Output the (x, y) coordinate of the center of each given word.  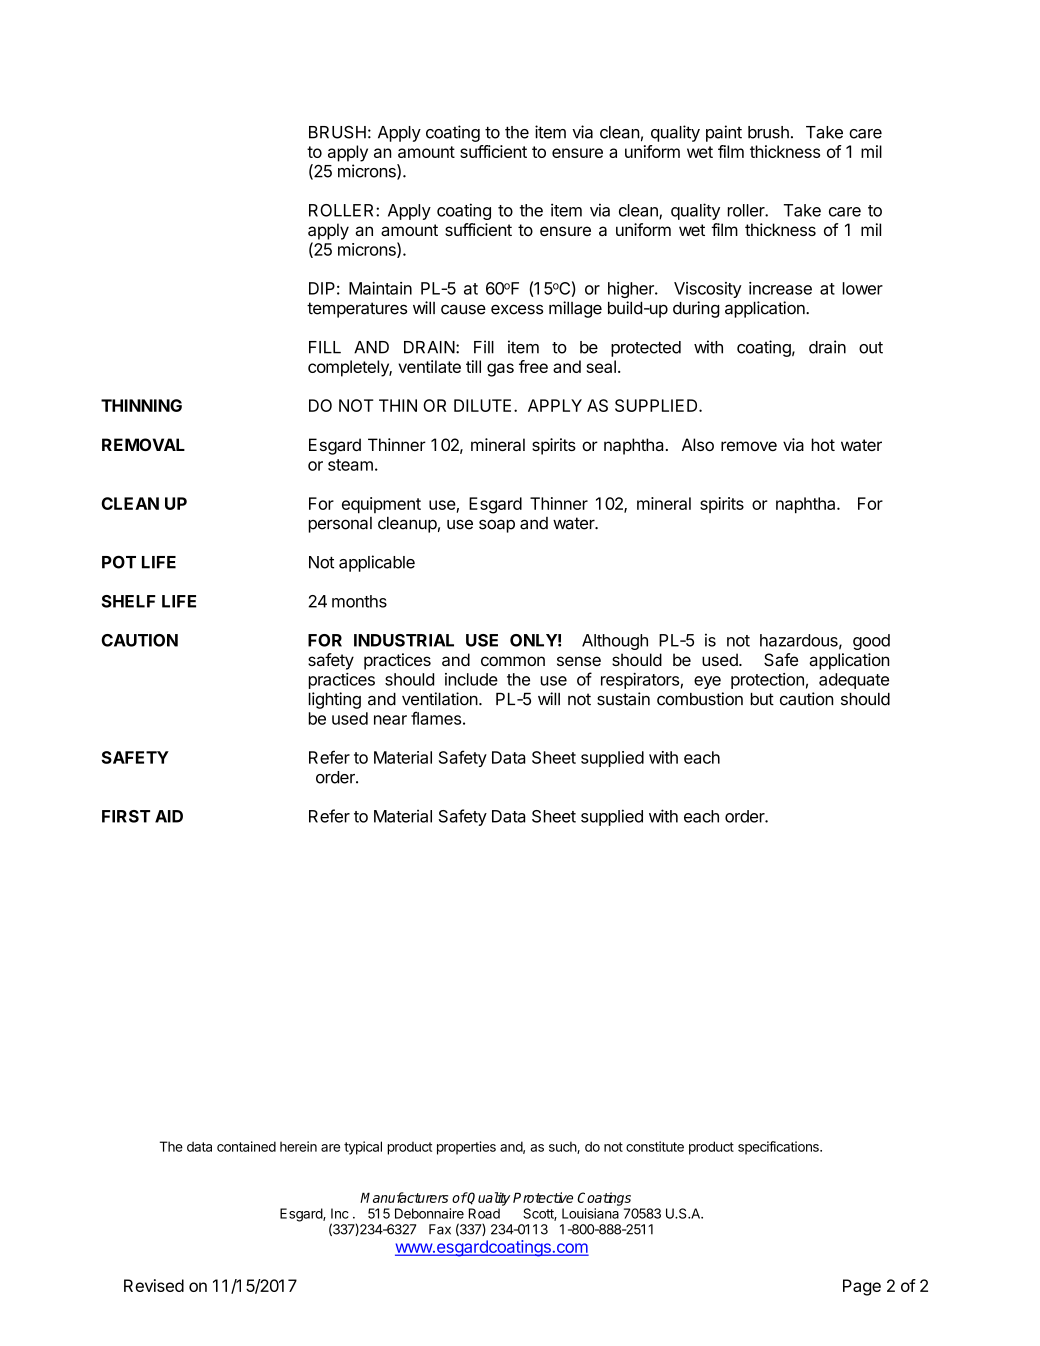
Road (484, 1213)
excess (517, 309)
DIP (322, 288)
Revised (154, 1285)
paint (724, 133)
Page (862, 1287)
